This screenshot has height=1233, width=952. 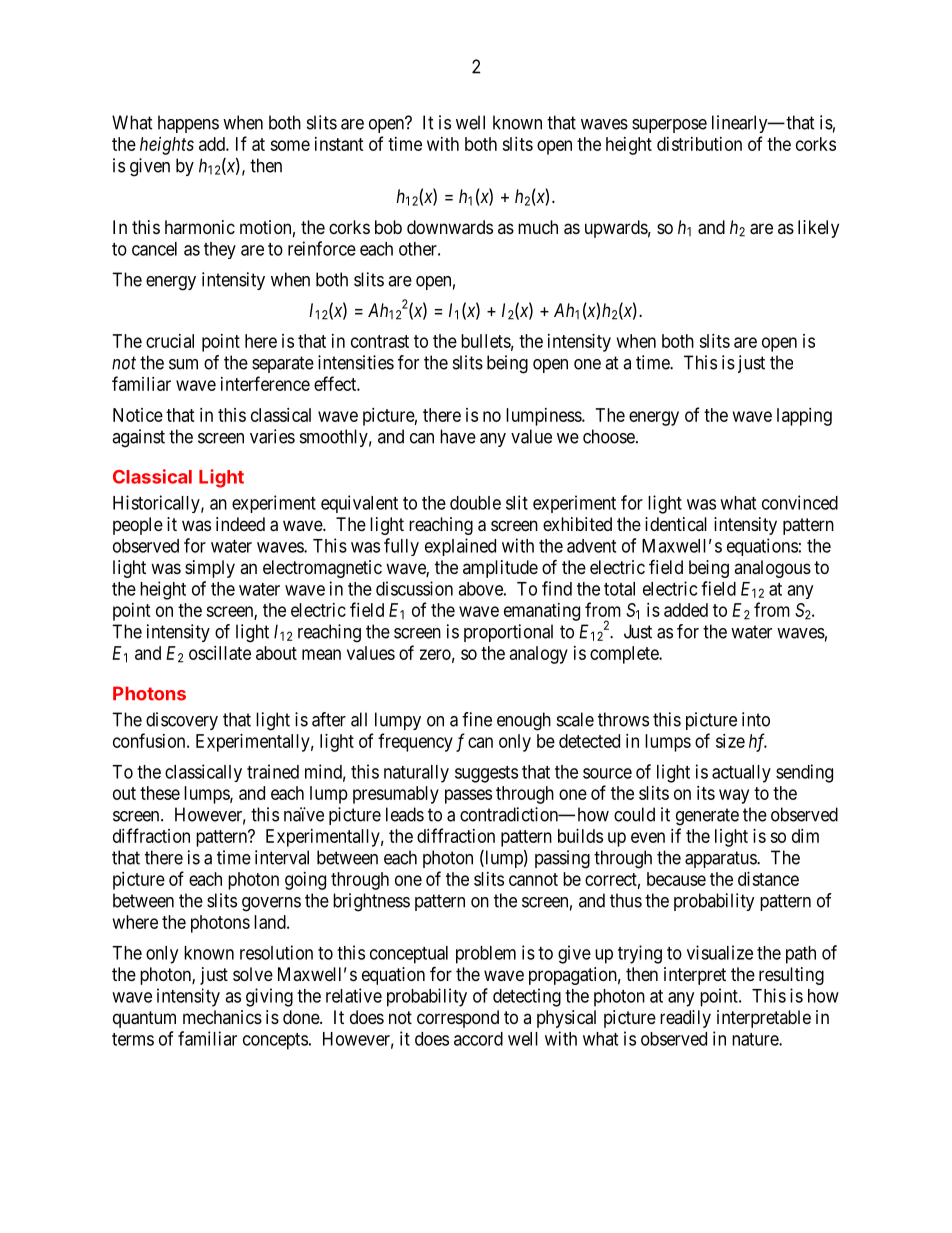 What do you see at coordinates (222, 1017) in the screenshot?
I see `mechanics` at bounding box center [222, 1017].
